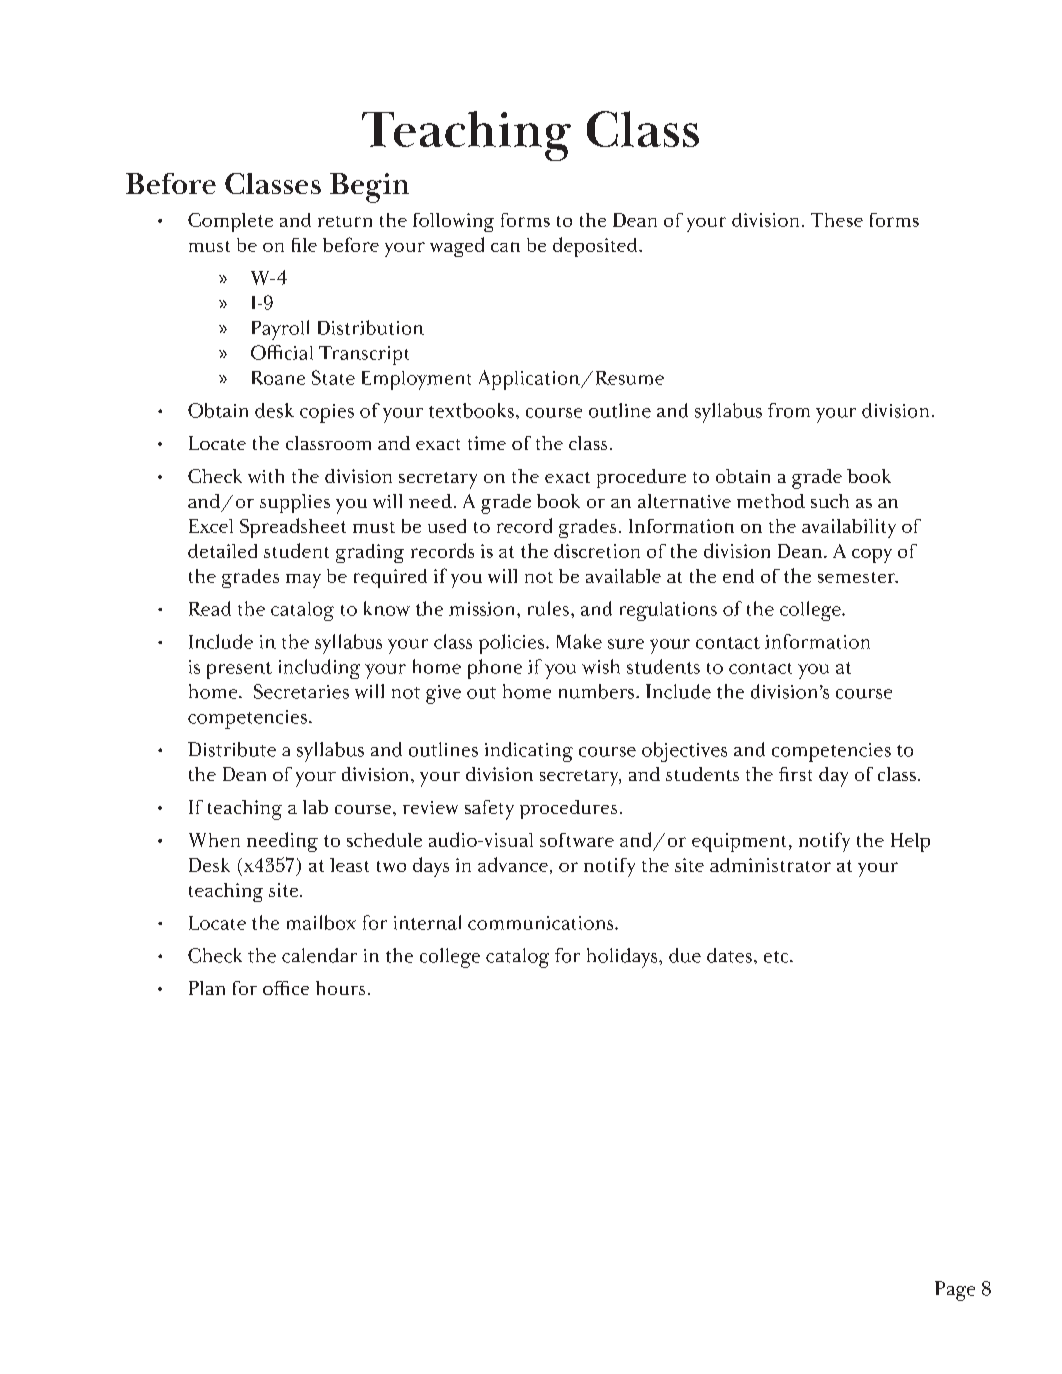 Image resolution: width=1062 pixels, height=1374 pixels. I want to click on can, so click(505, 247).
